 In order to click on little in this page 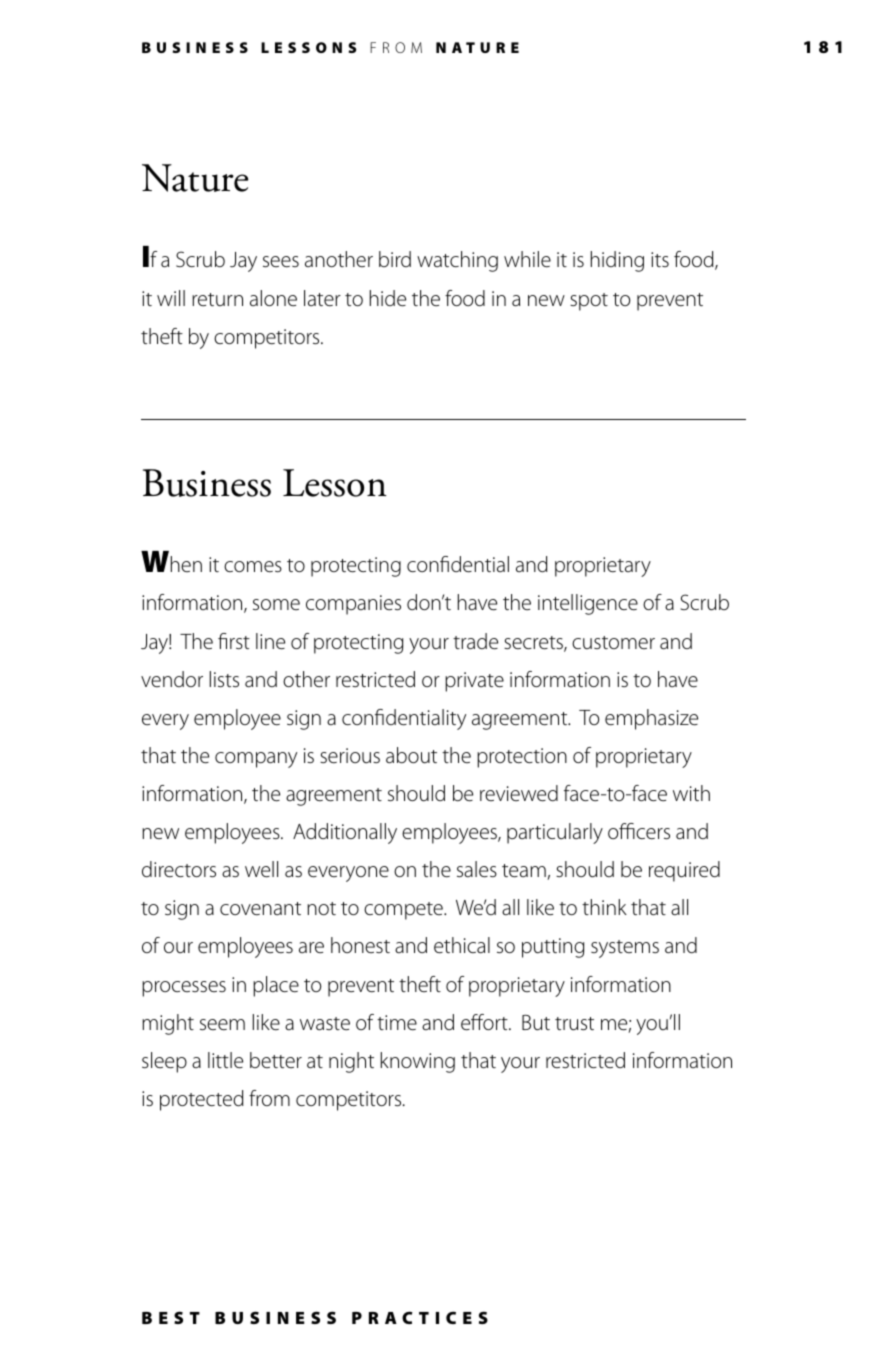, I will do `click(225, 1060)`.
